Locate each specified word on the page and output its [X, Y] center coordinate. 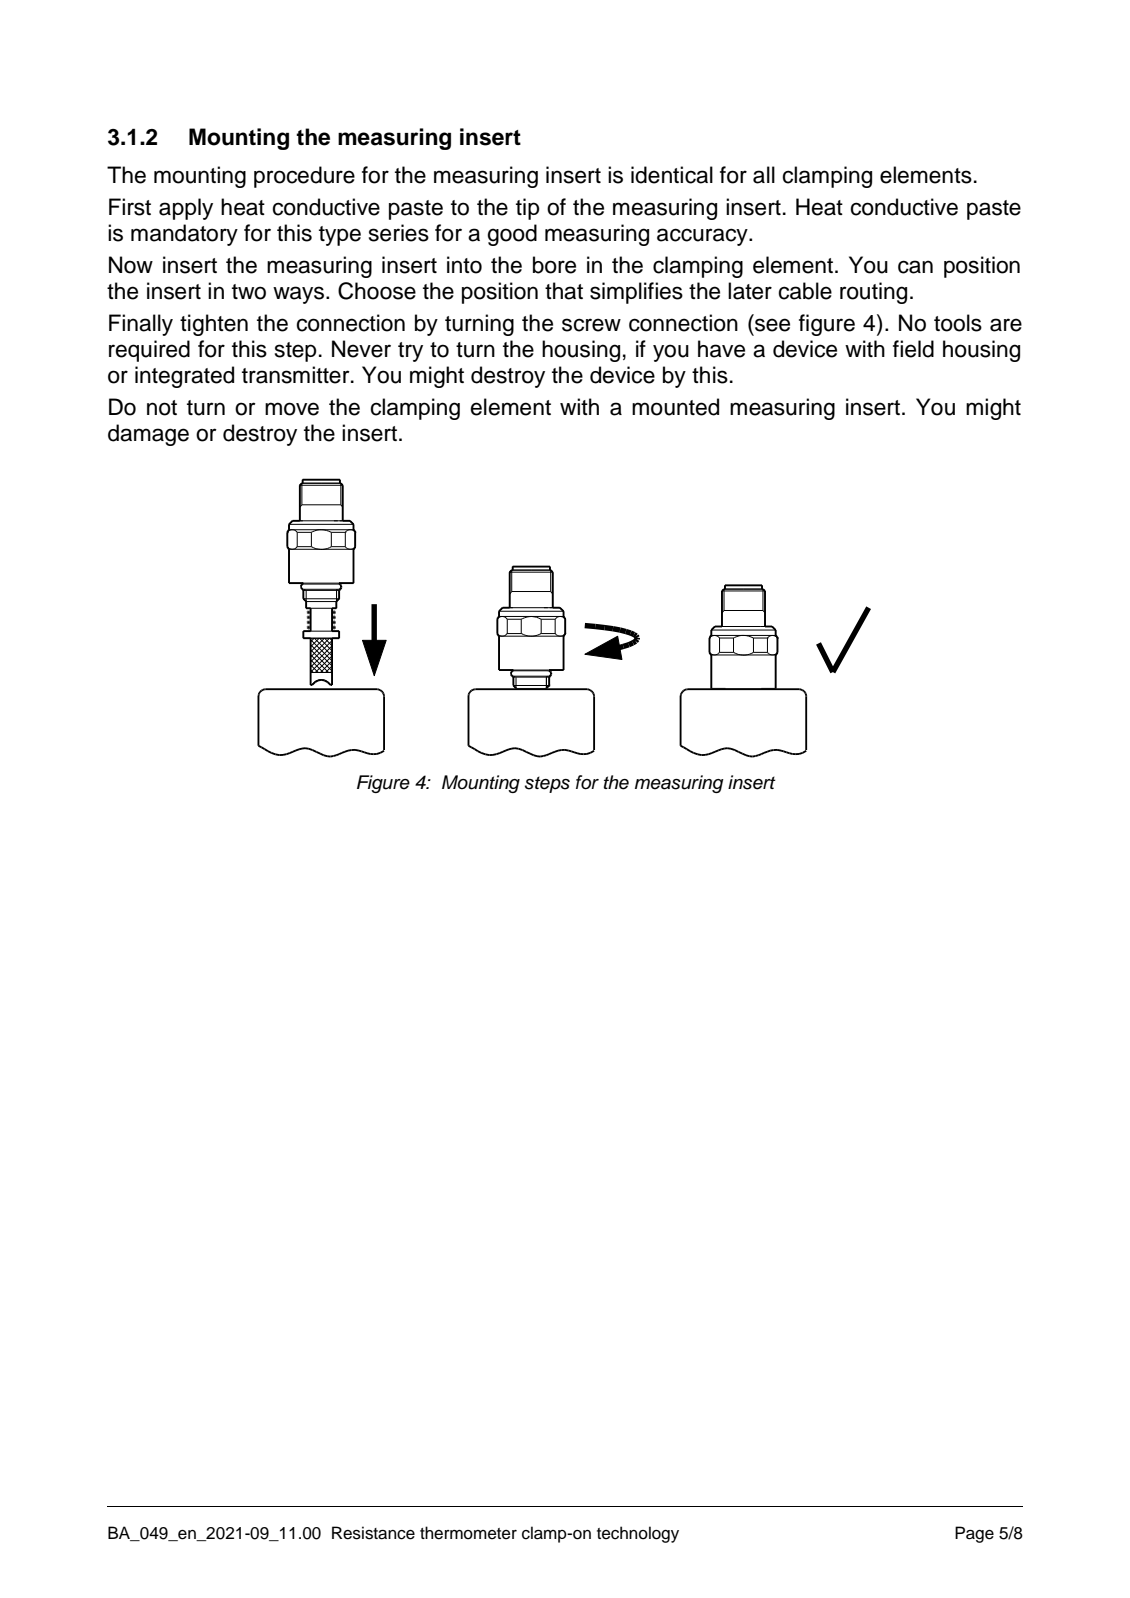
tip [528, 209]
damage [148, 435]
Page [974, 1534]
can [915, 267]
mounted [675, 407]
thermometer [468, 1533]
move [292, 409]
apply [186, 209]
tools [958, 323]
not [162, 408]
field [913, 349]
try [410, 352]
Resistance [373, 1533]
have [721, 349]
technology [638, 1534]
